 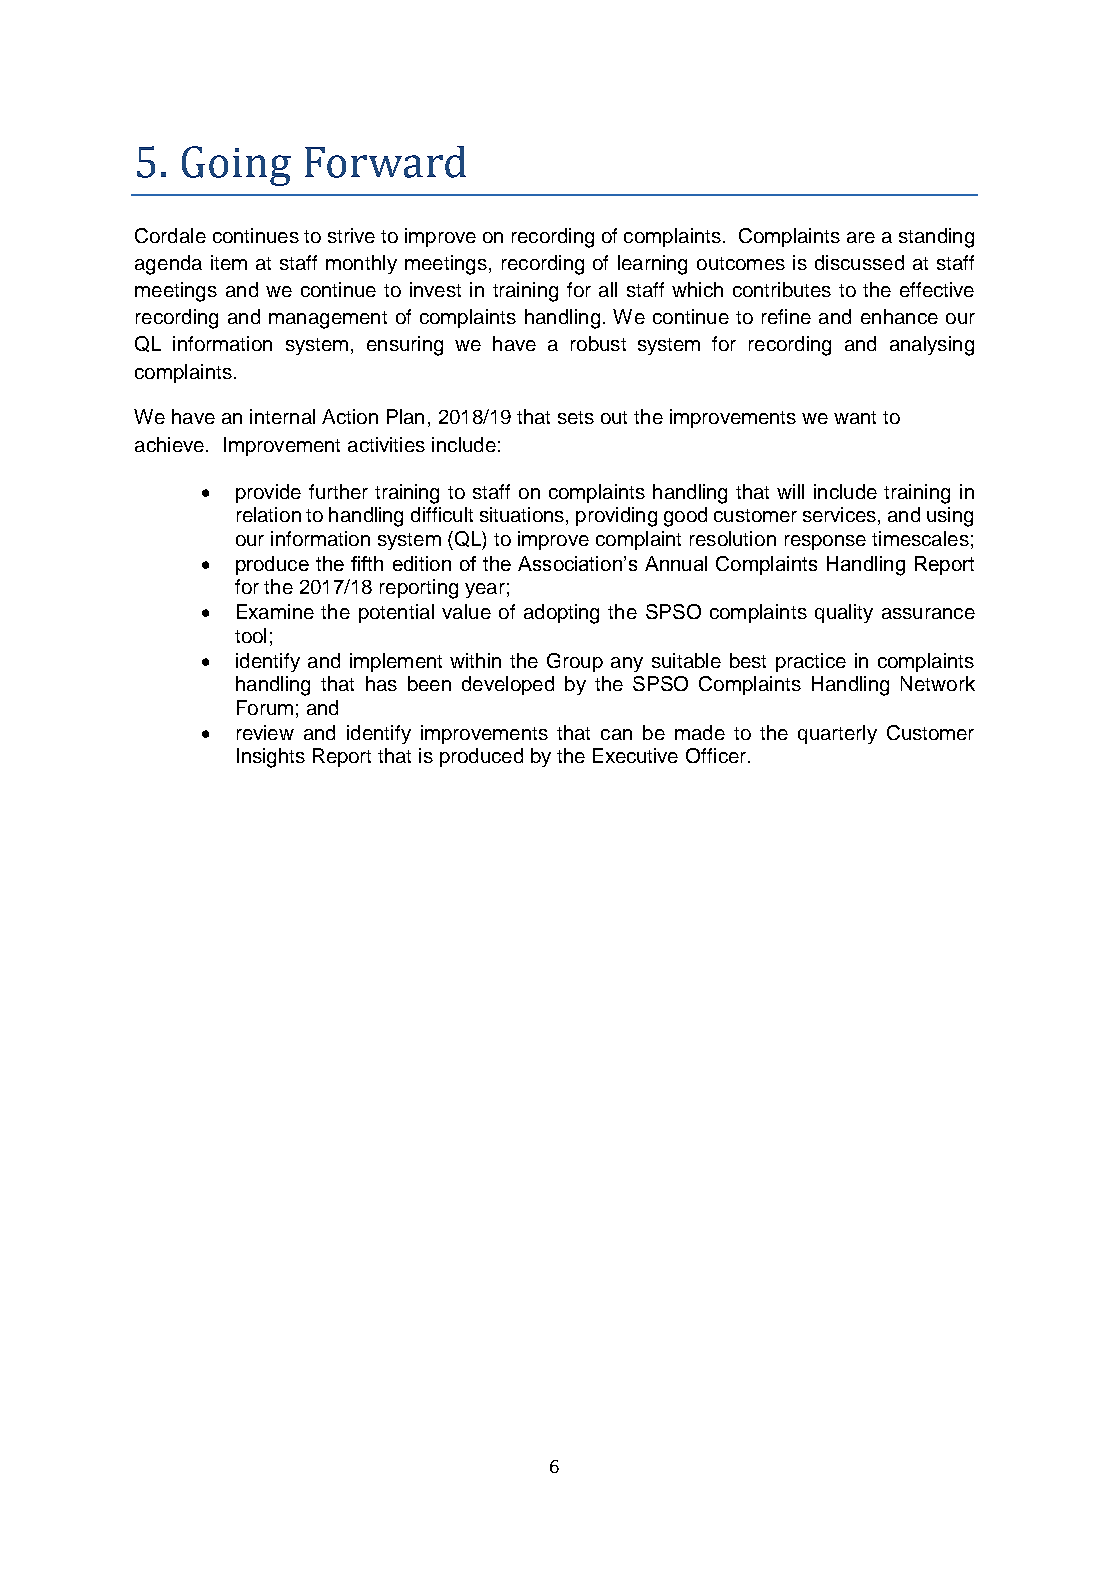 What do you see at coordinates (236, 166) in the screenshot?
I see `Going` at bounding box center [236, 166].
